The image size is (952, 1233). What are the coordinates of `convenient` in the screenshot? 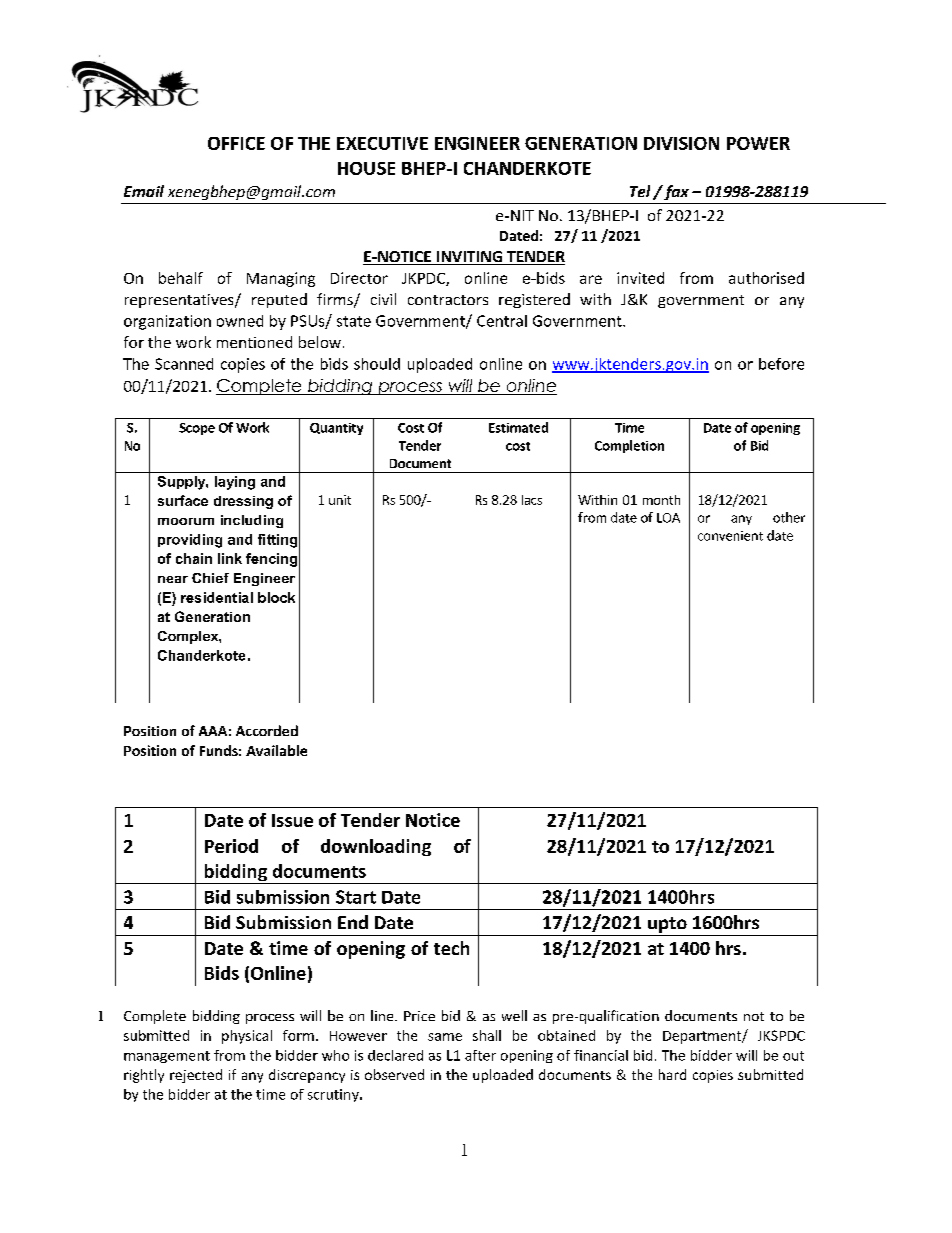 It's located at (730, 536).
